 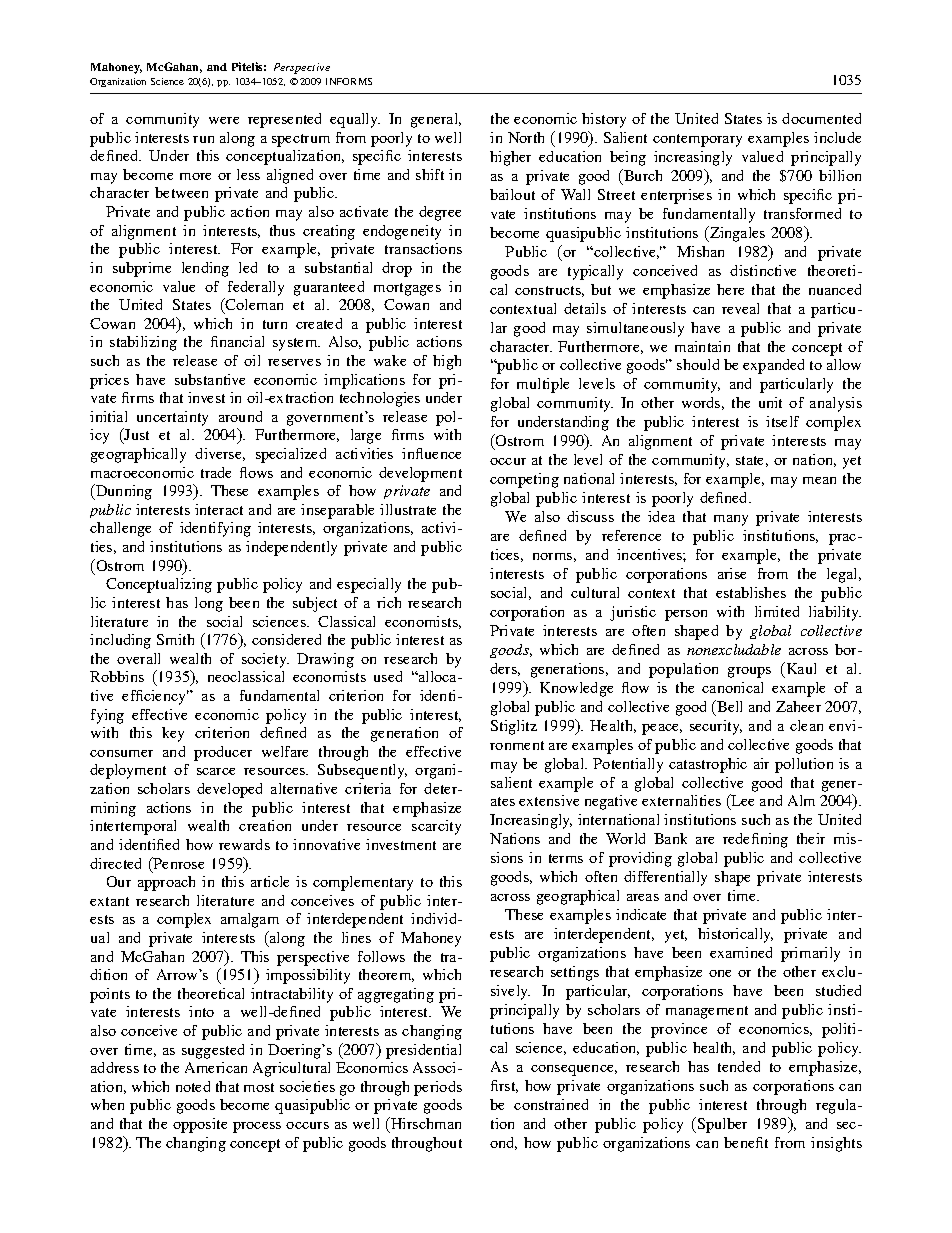 I want to click on stabilizing, so click(x=143, y=343).
